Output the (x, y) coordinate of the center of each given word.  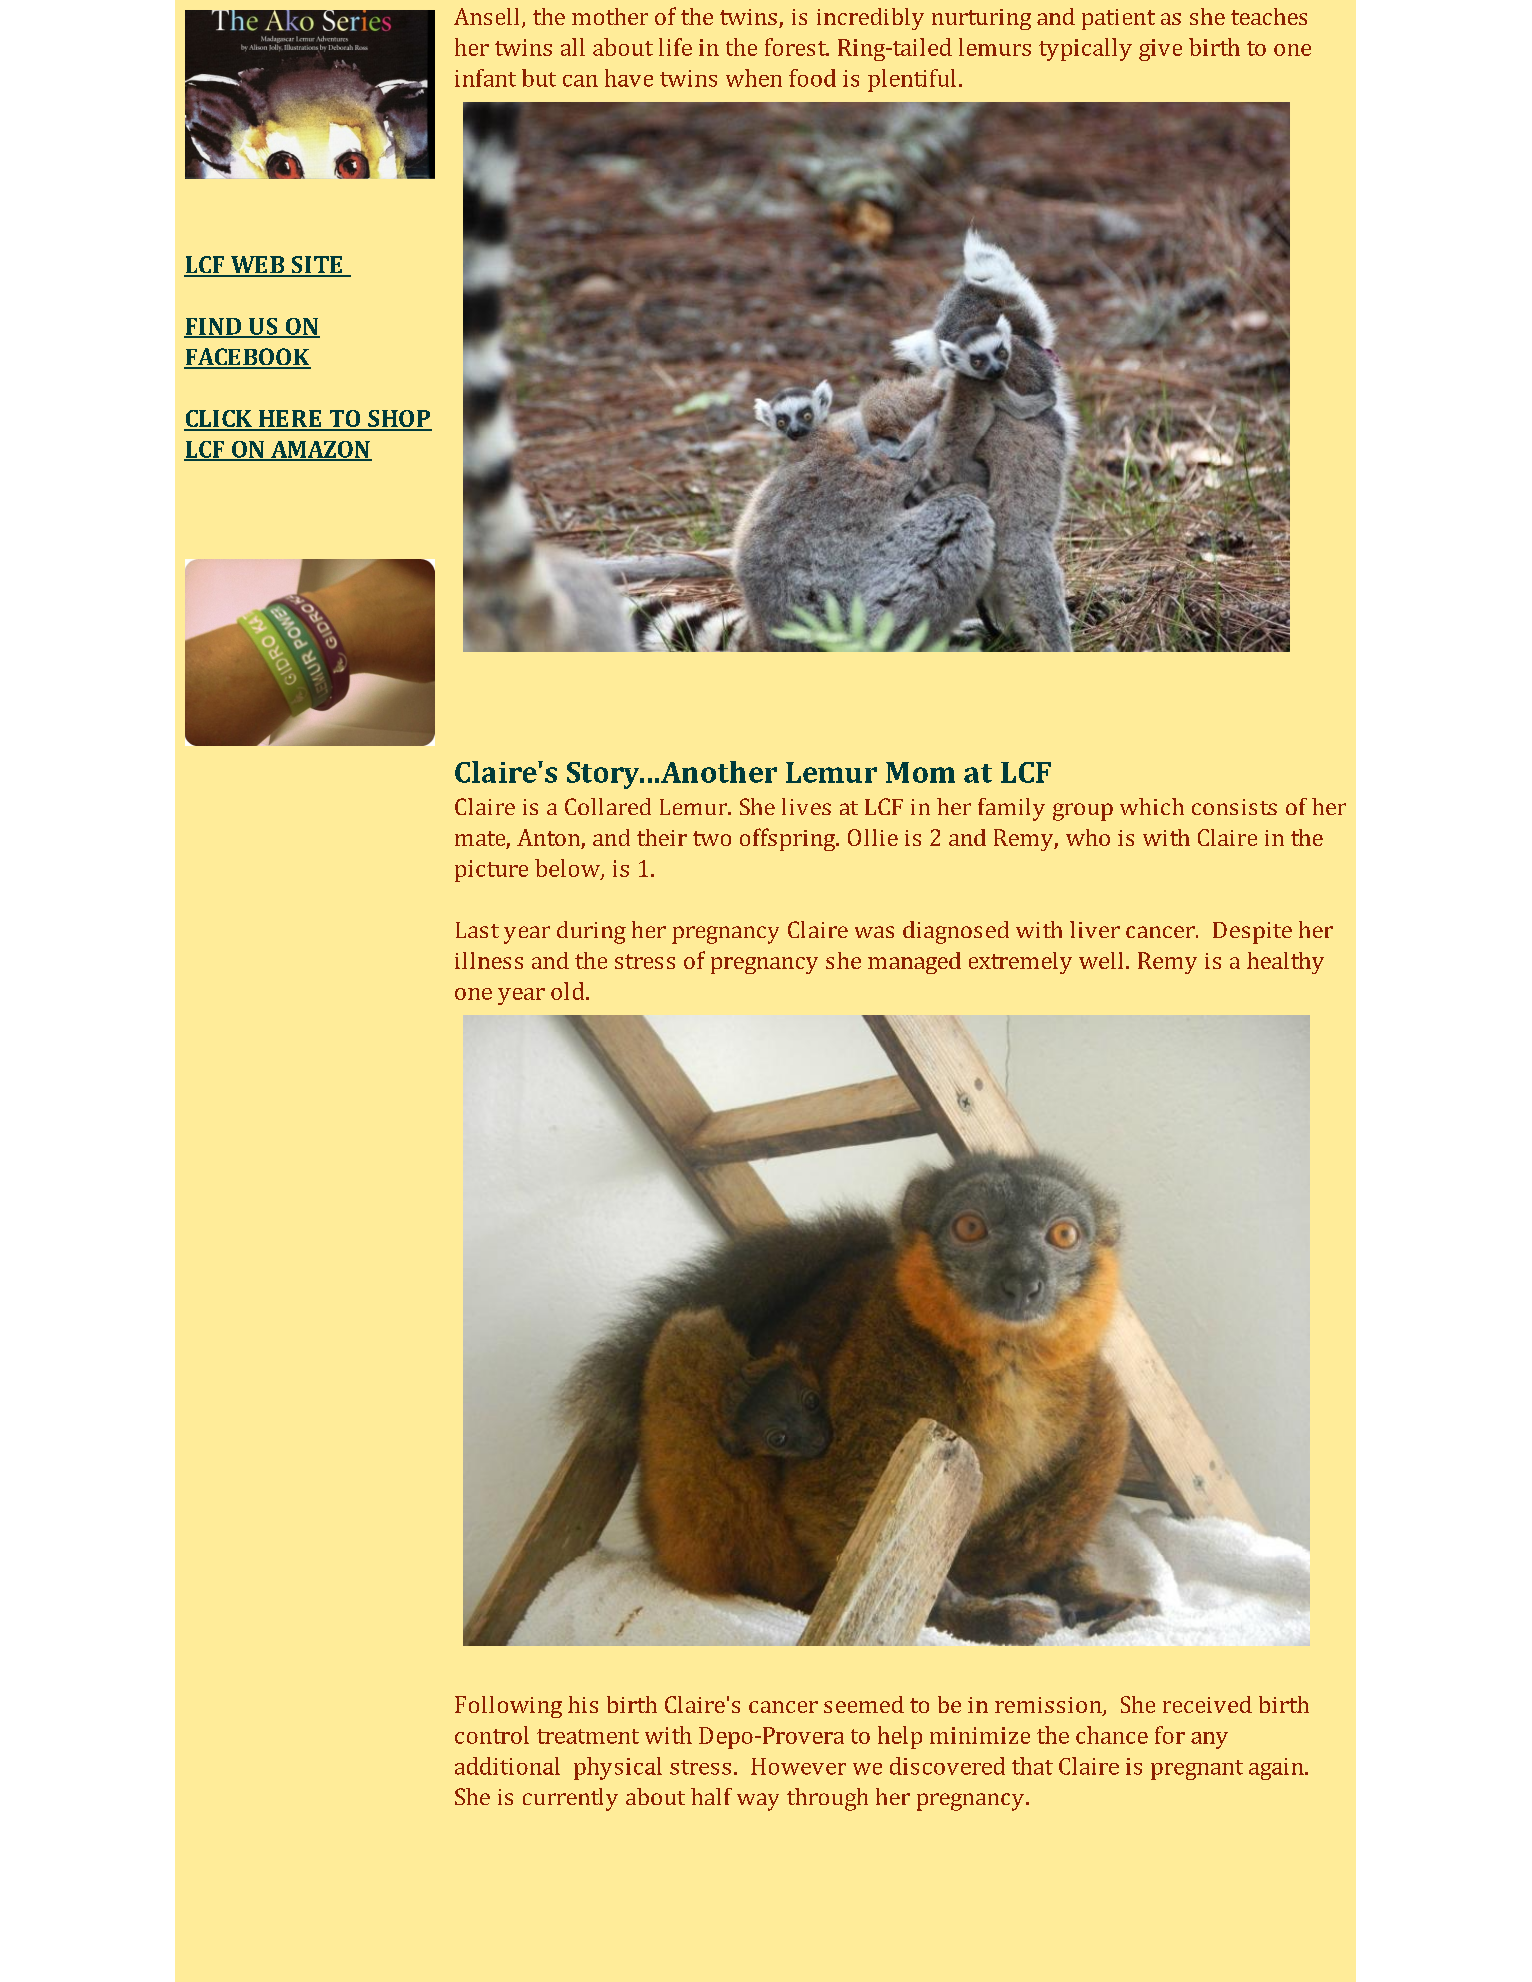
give (1160, 50)
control (492, 1735)
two (712, 838)
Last (477, 930)
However (798, 1766)
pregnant (1197, 1770)
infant (485, 78)
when (754, 78)
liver (1095, 929)
